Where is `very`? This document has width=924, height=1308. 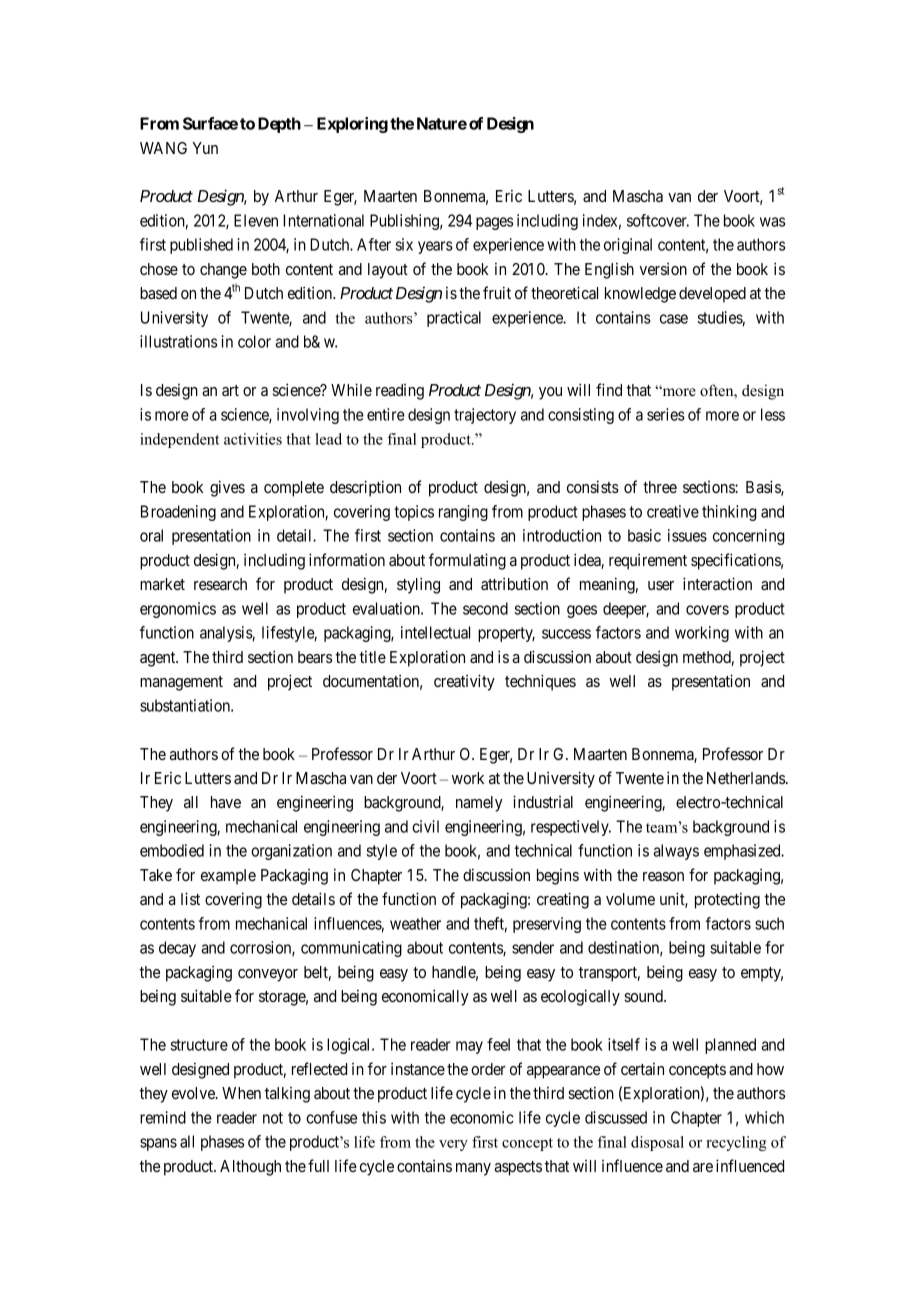 very is located at coordinates (453, 1145).
